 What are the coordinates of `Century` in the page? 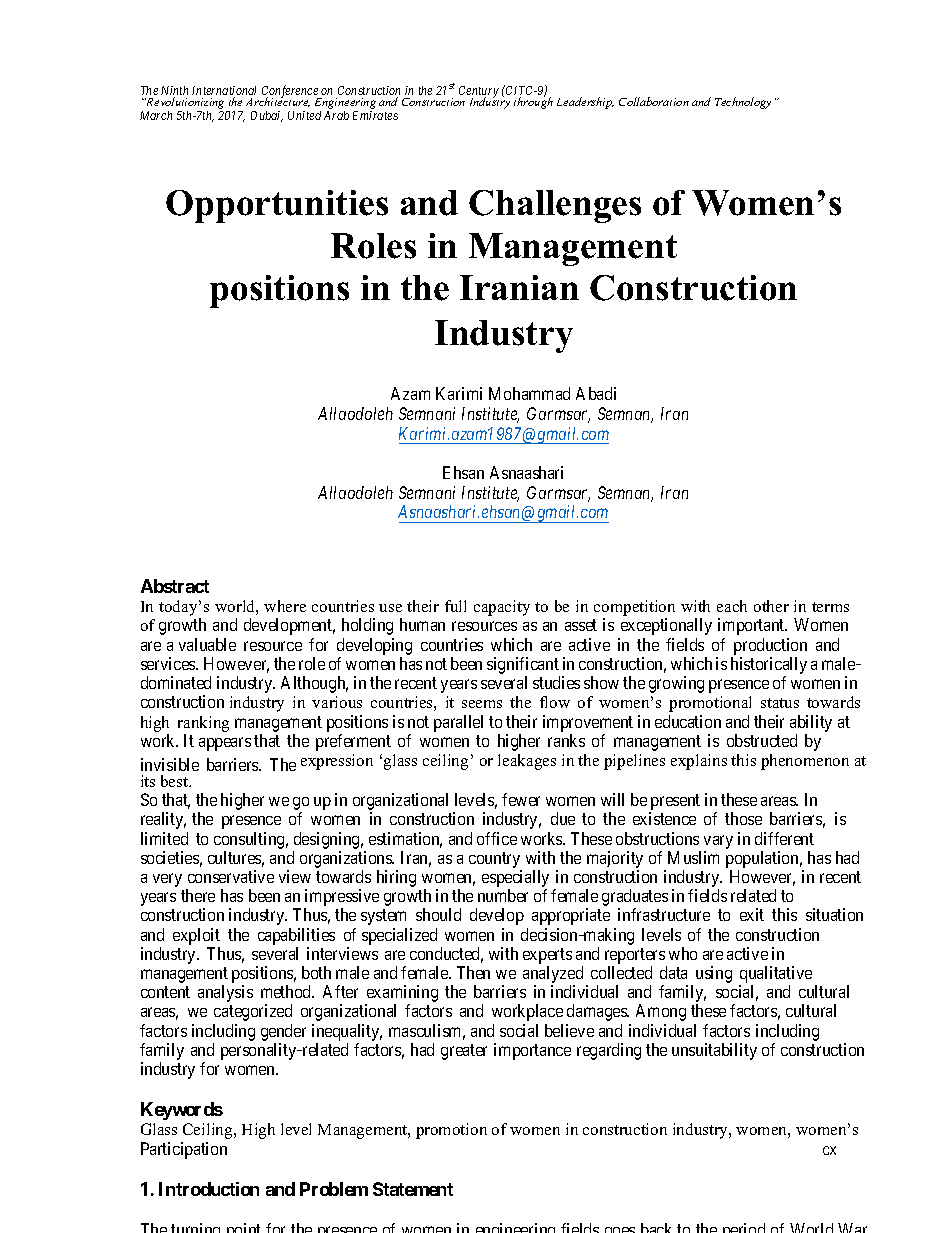 It's located at (479, 93).
